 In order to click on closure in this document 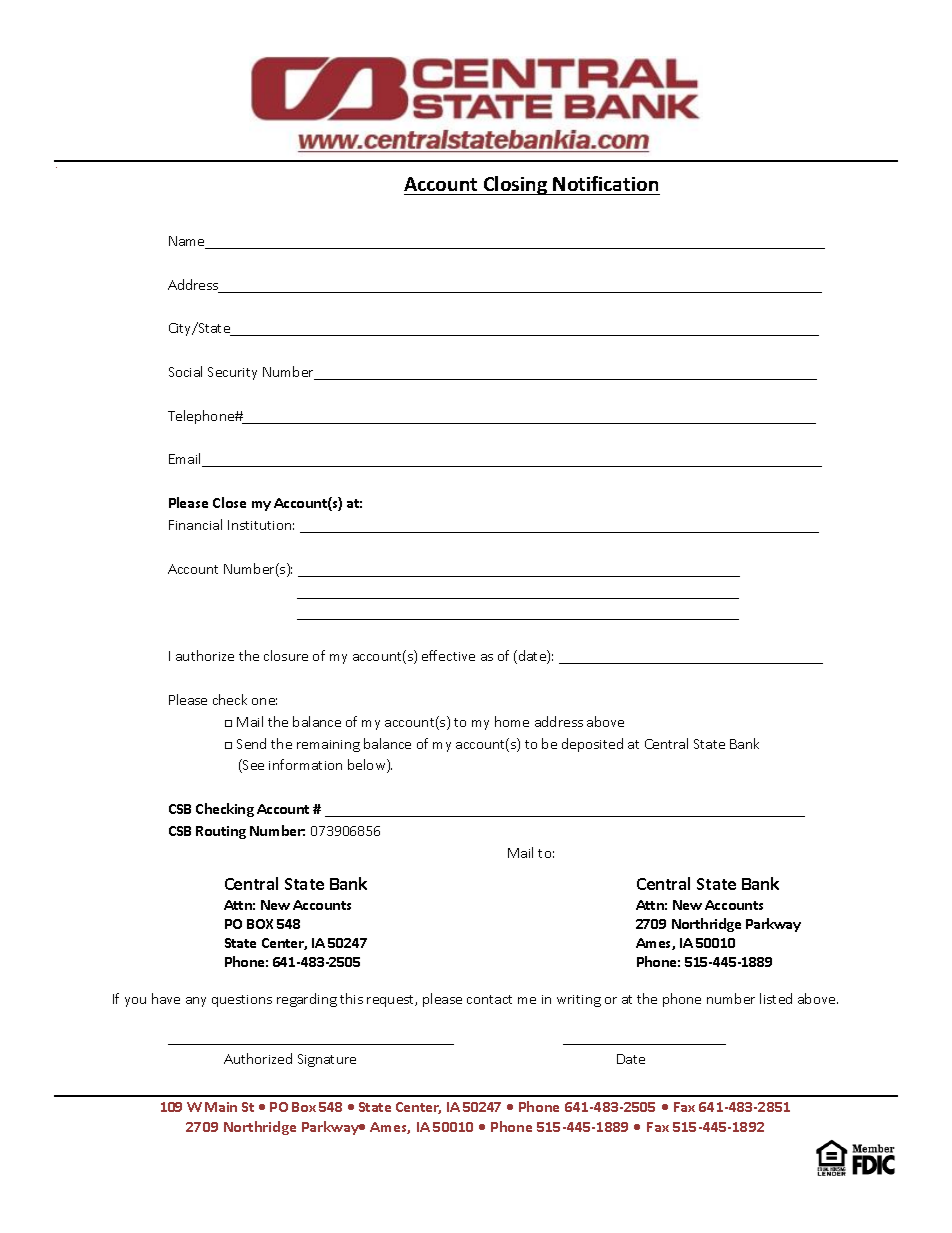, I will do `click(286, 655)`.
